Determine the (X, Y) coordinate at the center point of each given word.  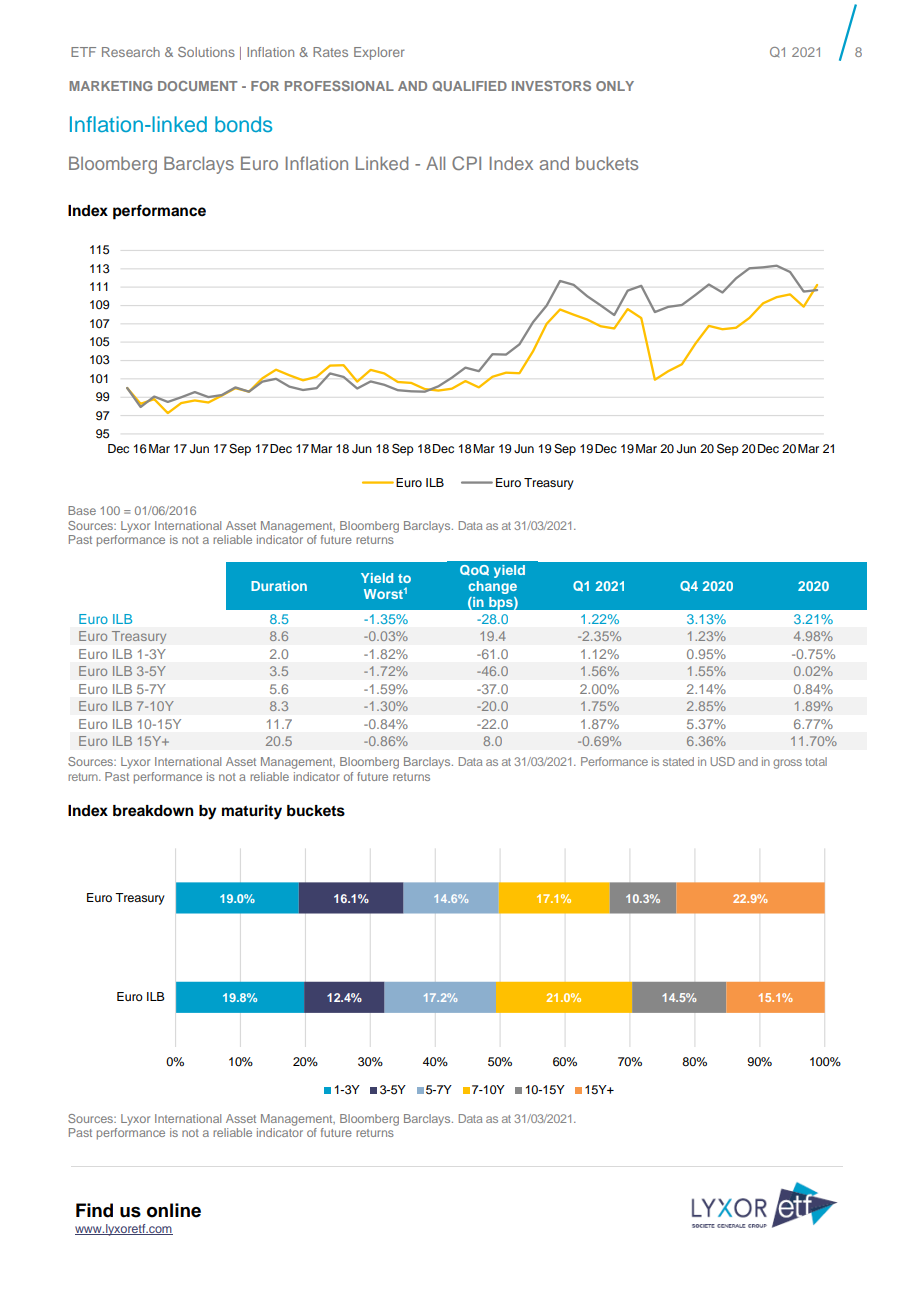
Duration (279, 586)
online (174, 1210)
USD (723, 761)
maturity (252, 812)
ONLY (615, 86)
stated (678, 761)
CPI (466, 163)
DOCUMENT (198, 86)
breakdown (153, 811)
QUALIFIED (469, 86)
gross (787, 764)
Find (94, 1210)
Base (82, 510)
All (435, 163)
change (492, 587)
